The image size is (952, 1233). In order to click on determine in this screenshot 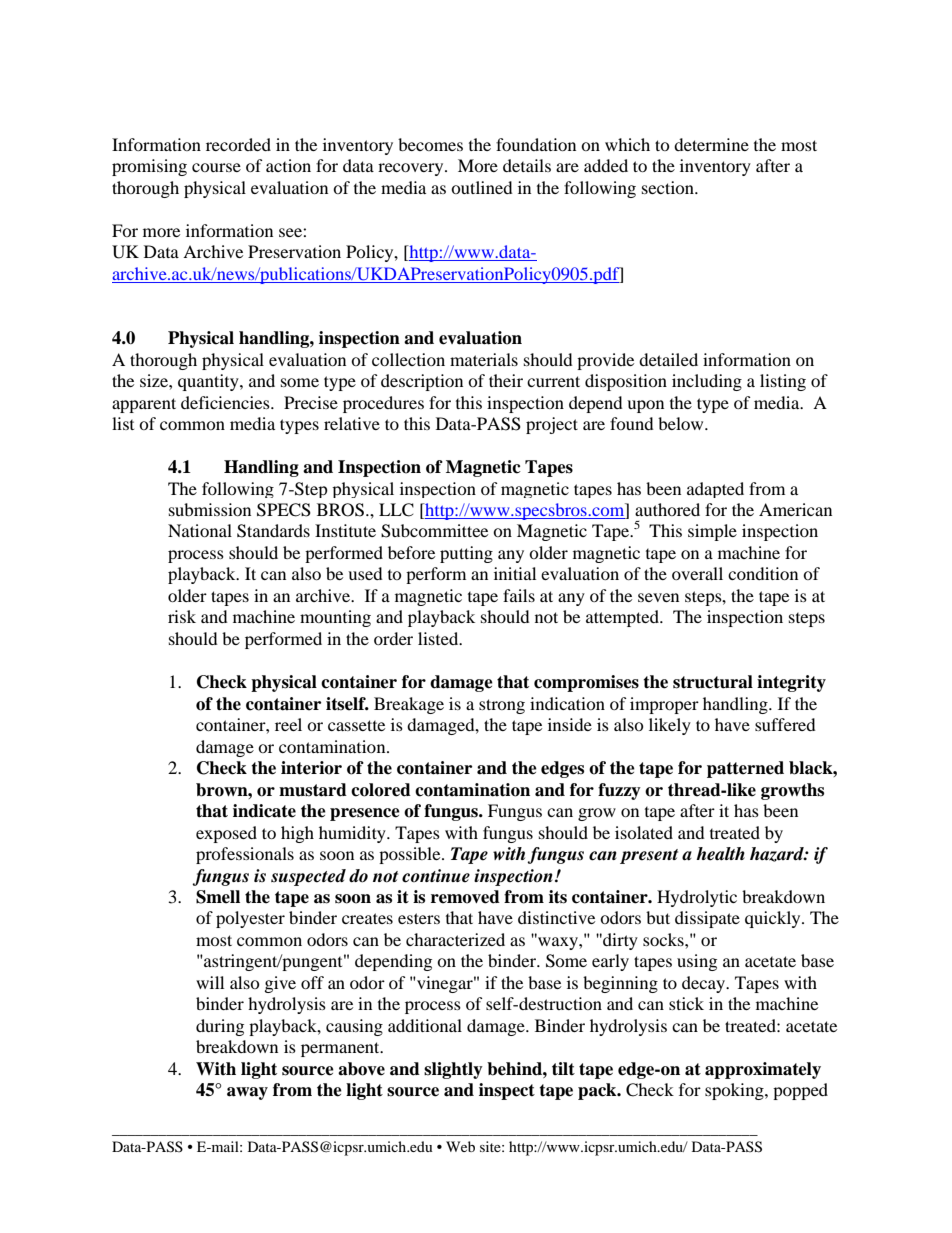, I will do `click(711, 144)`.
